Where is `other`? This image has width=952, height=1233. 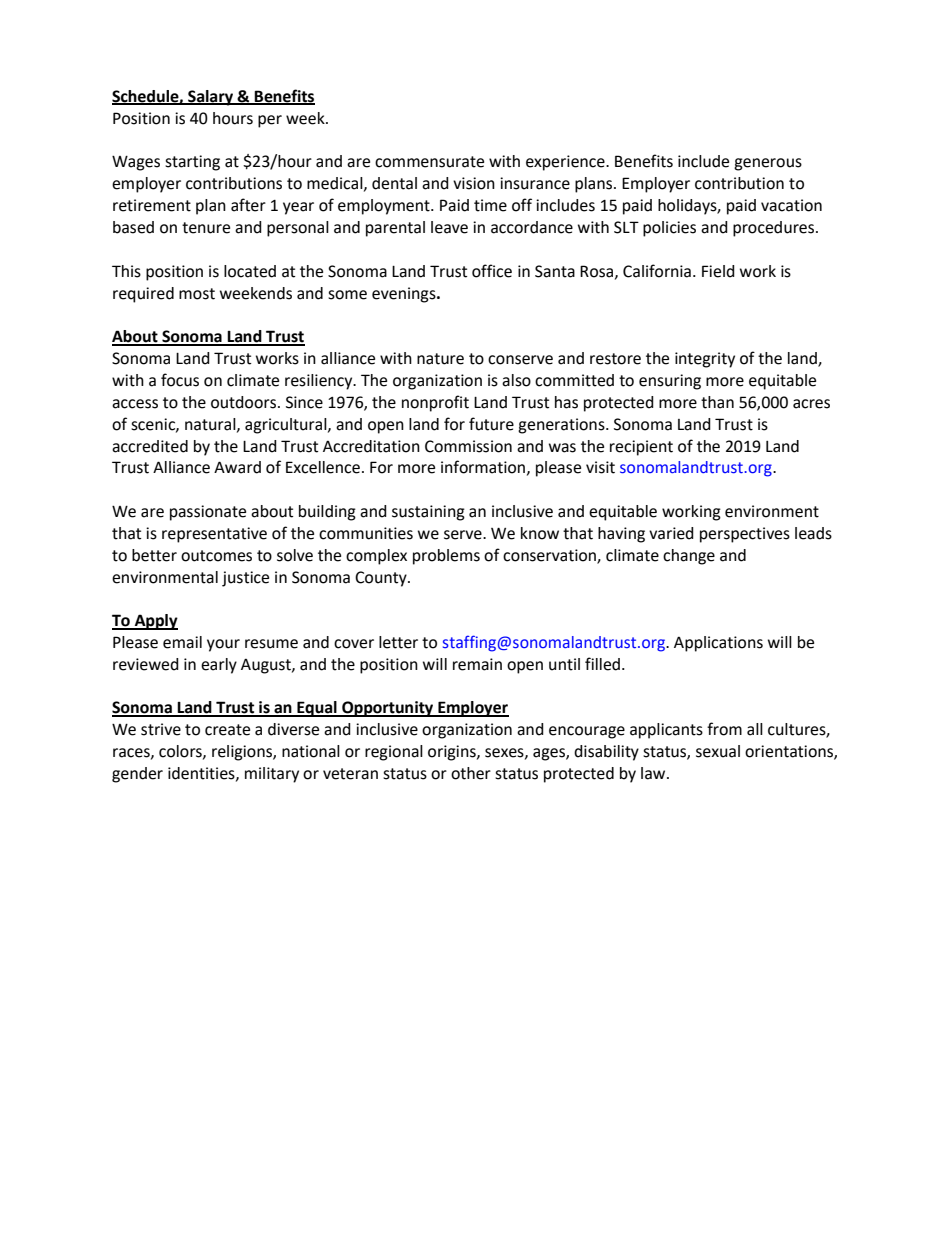
other is located at coordinates (471, 773).
